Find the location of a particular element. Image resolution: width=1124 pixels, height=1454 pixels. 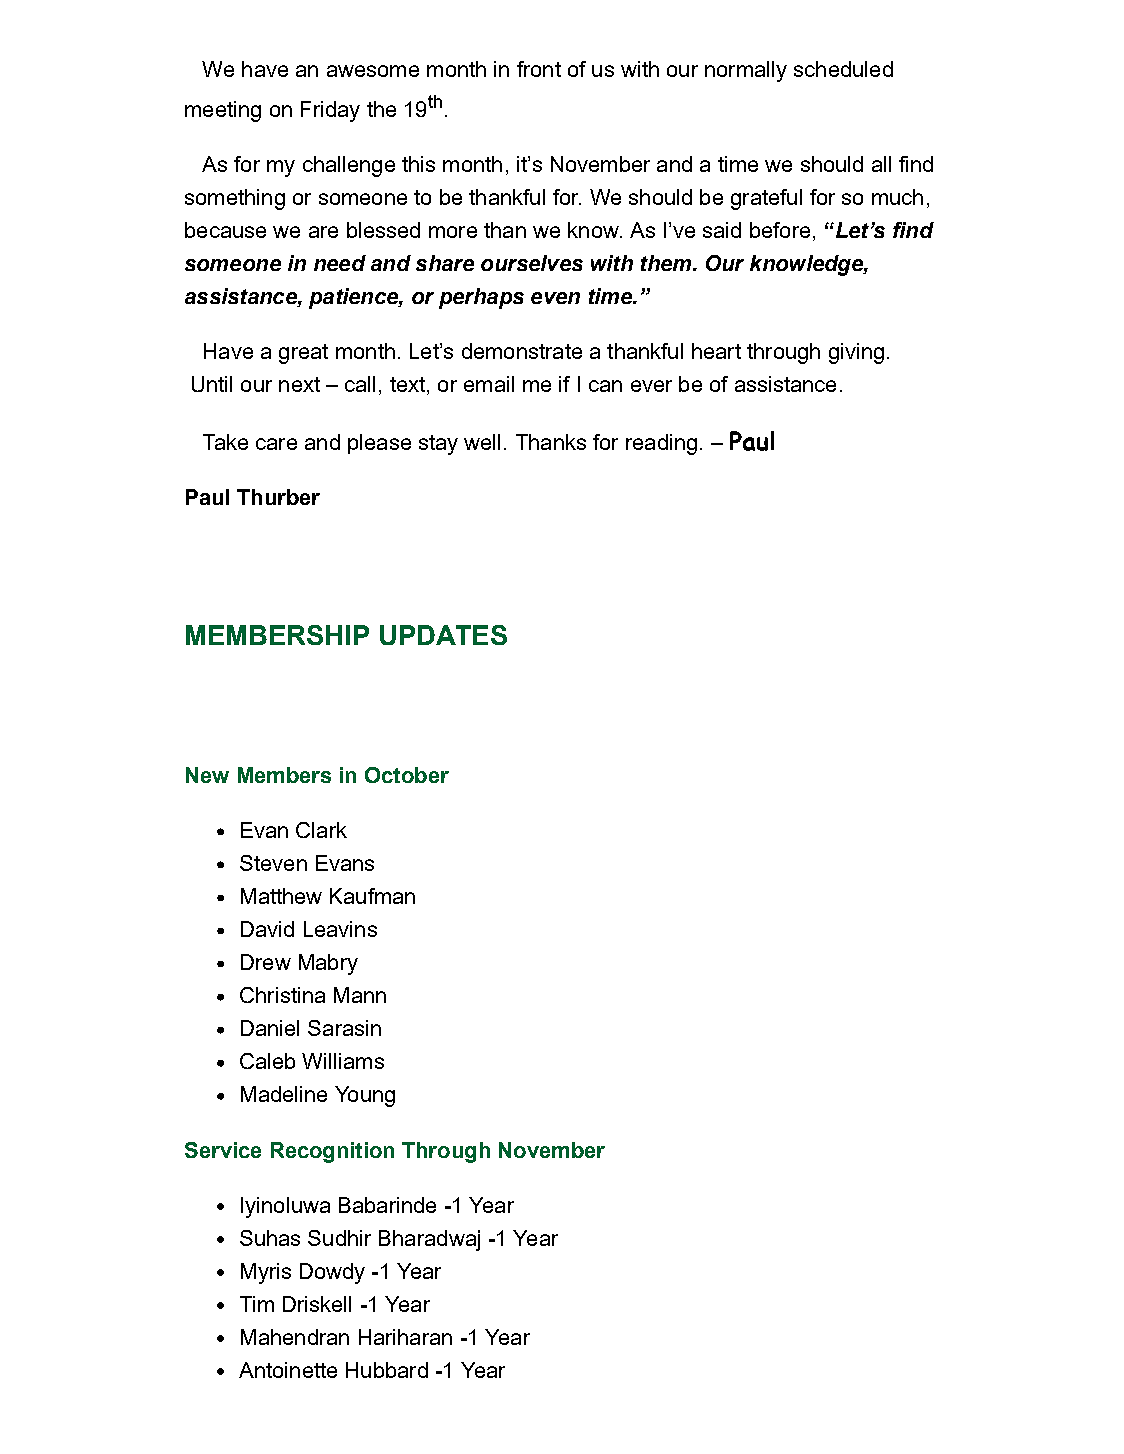

Friday is located at coordinates (330, 111).
